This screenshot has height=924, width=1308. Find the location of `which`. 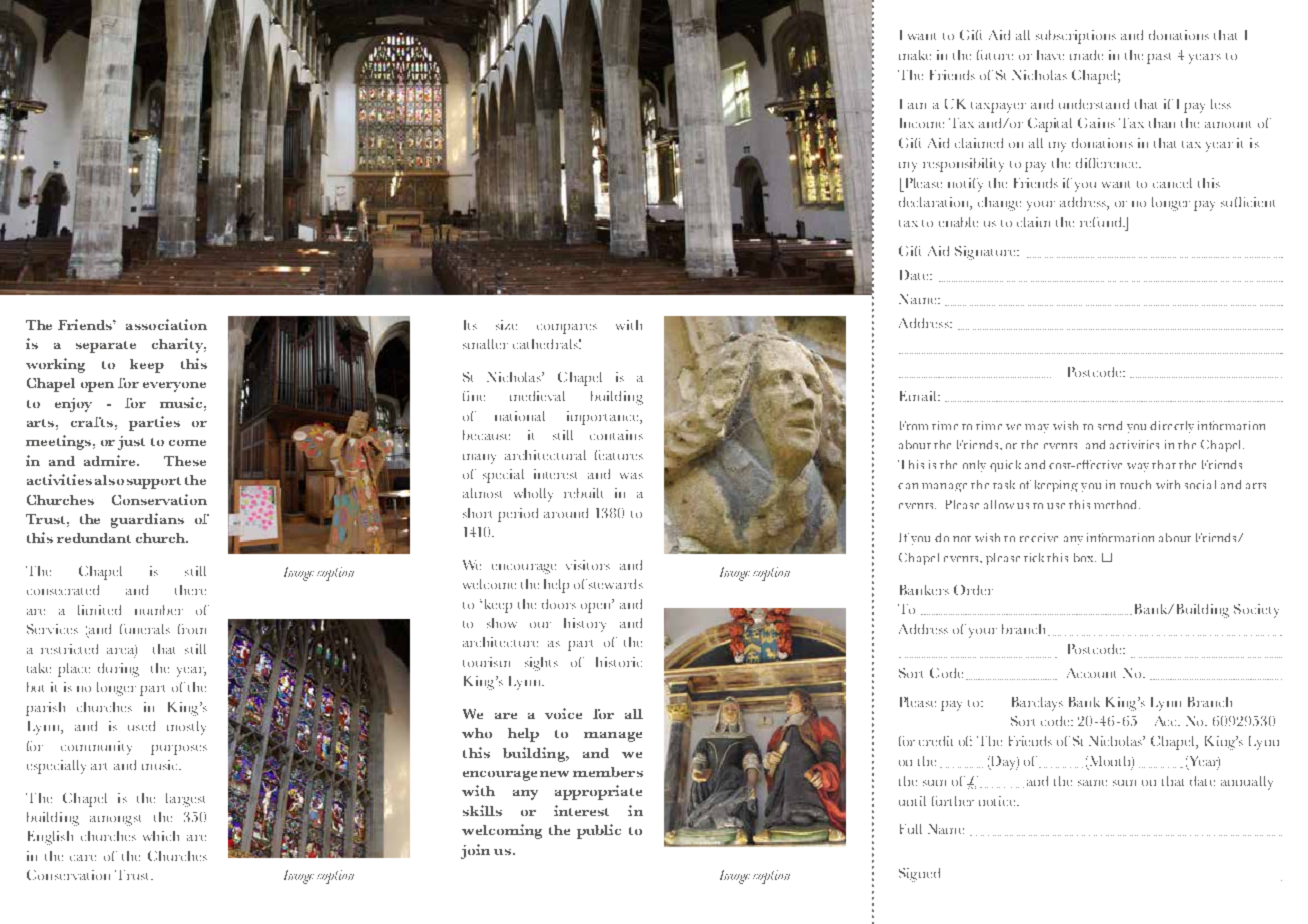

which is located at coordinates (161, 836).
